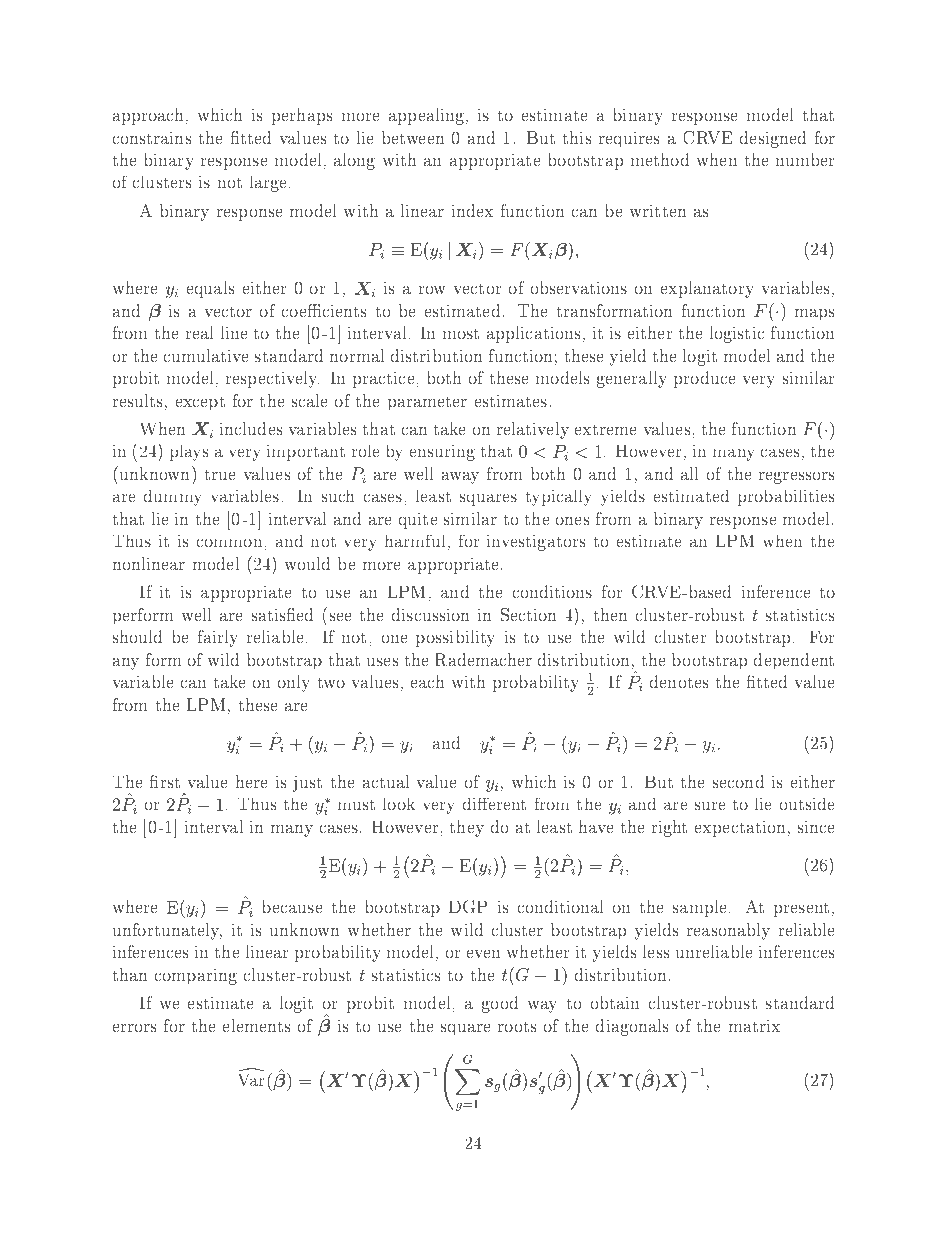 This image has height=1233, width=952. Describe the element at coordinates (773, 139) in the image. I see `designed` at that location.
